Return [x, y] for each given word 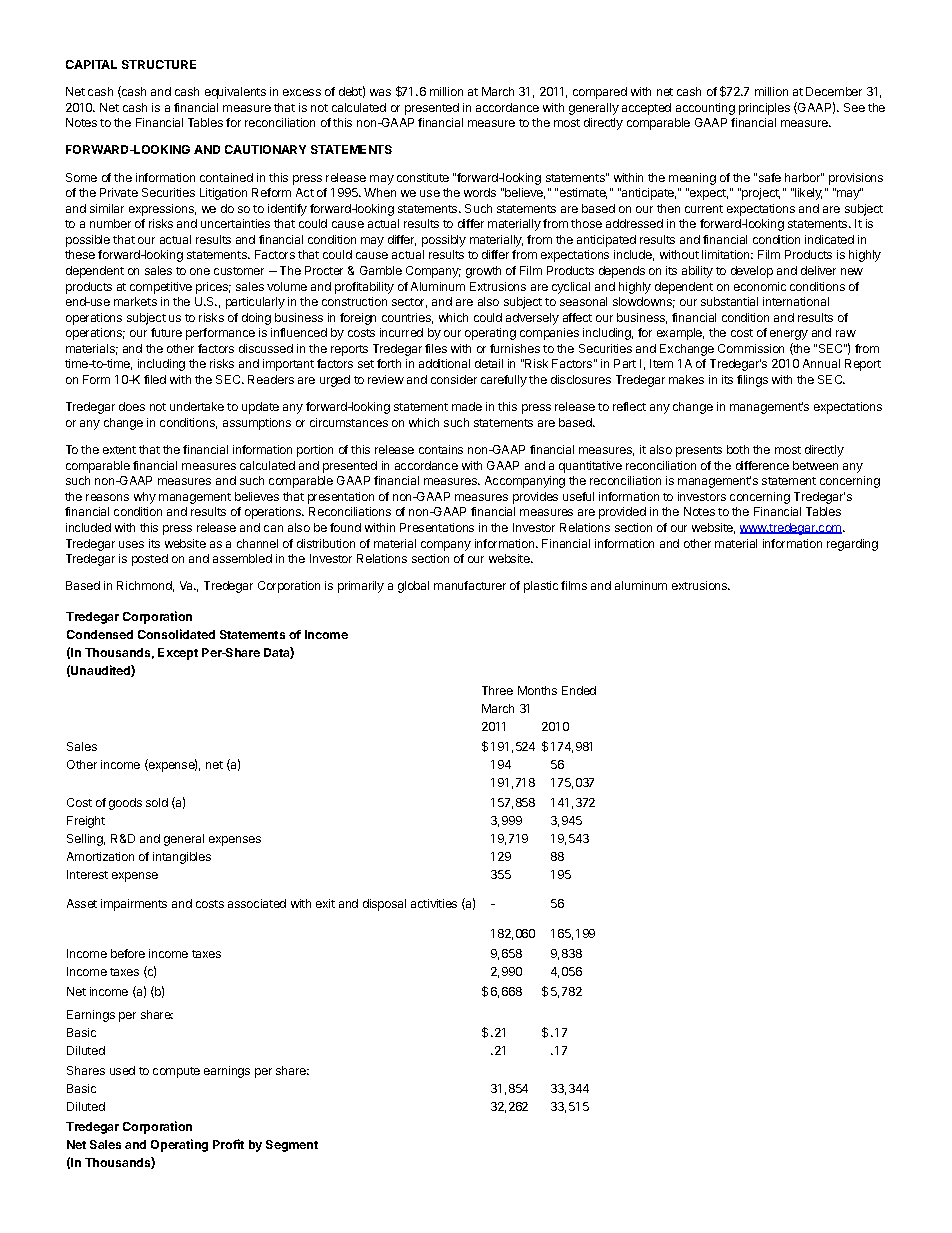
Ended [579, 690]
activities [434, 903]
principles [764, 109]
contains [441, 449]
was [380, 92]
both [738, 449]
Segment [292, 1146]
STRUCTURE [159, 64]
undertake [197, 406]
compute [176, 1072]
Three [497, 690]
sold [157, 802]
